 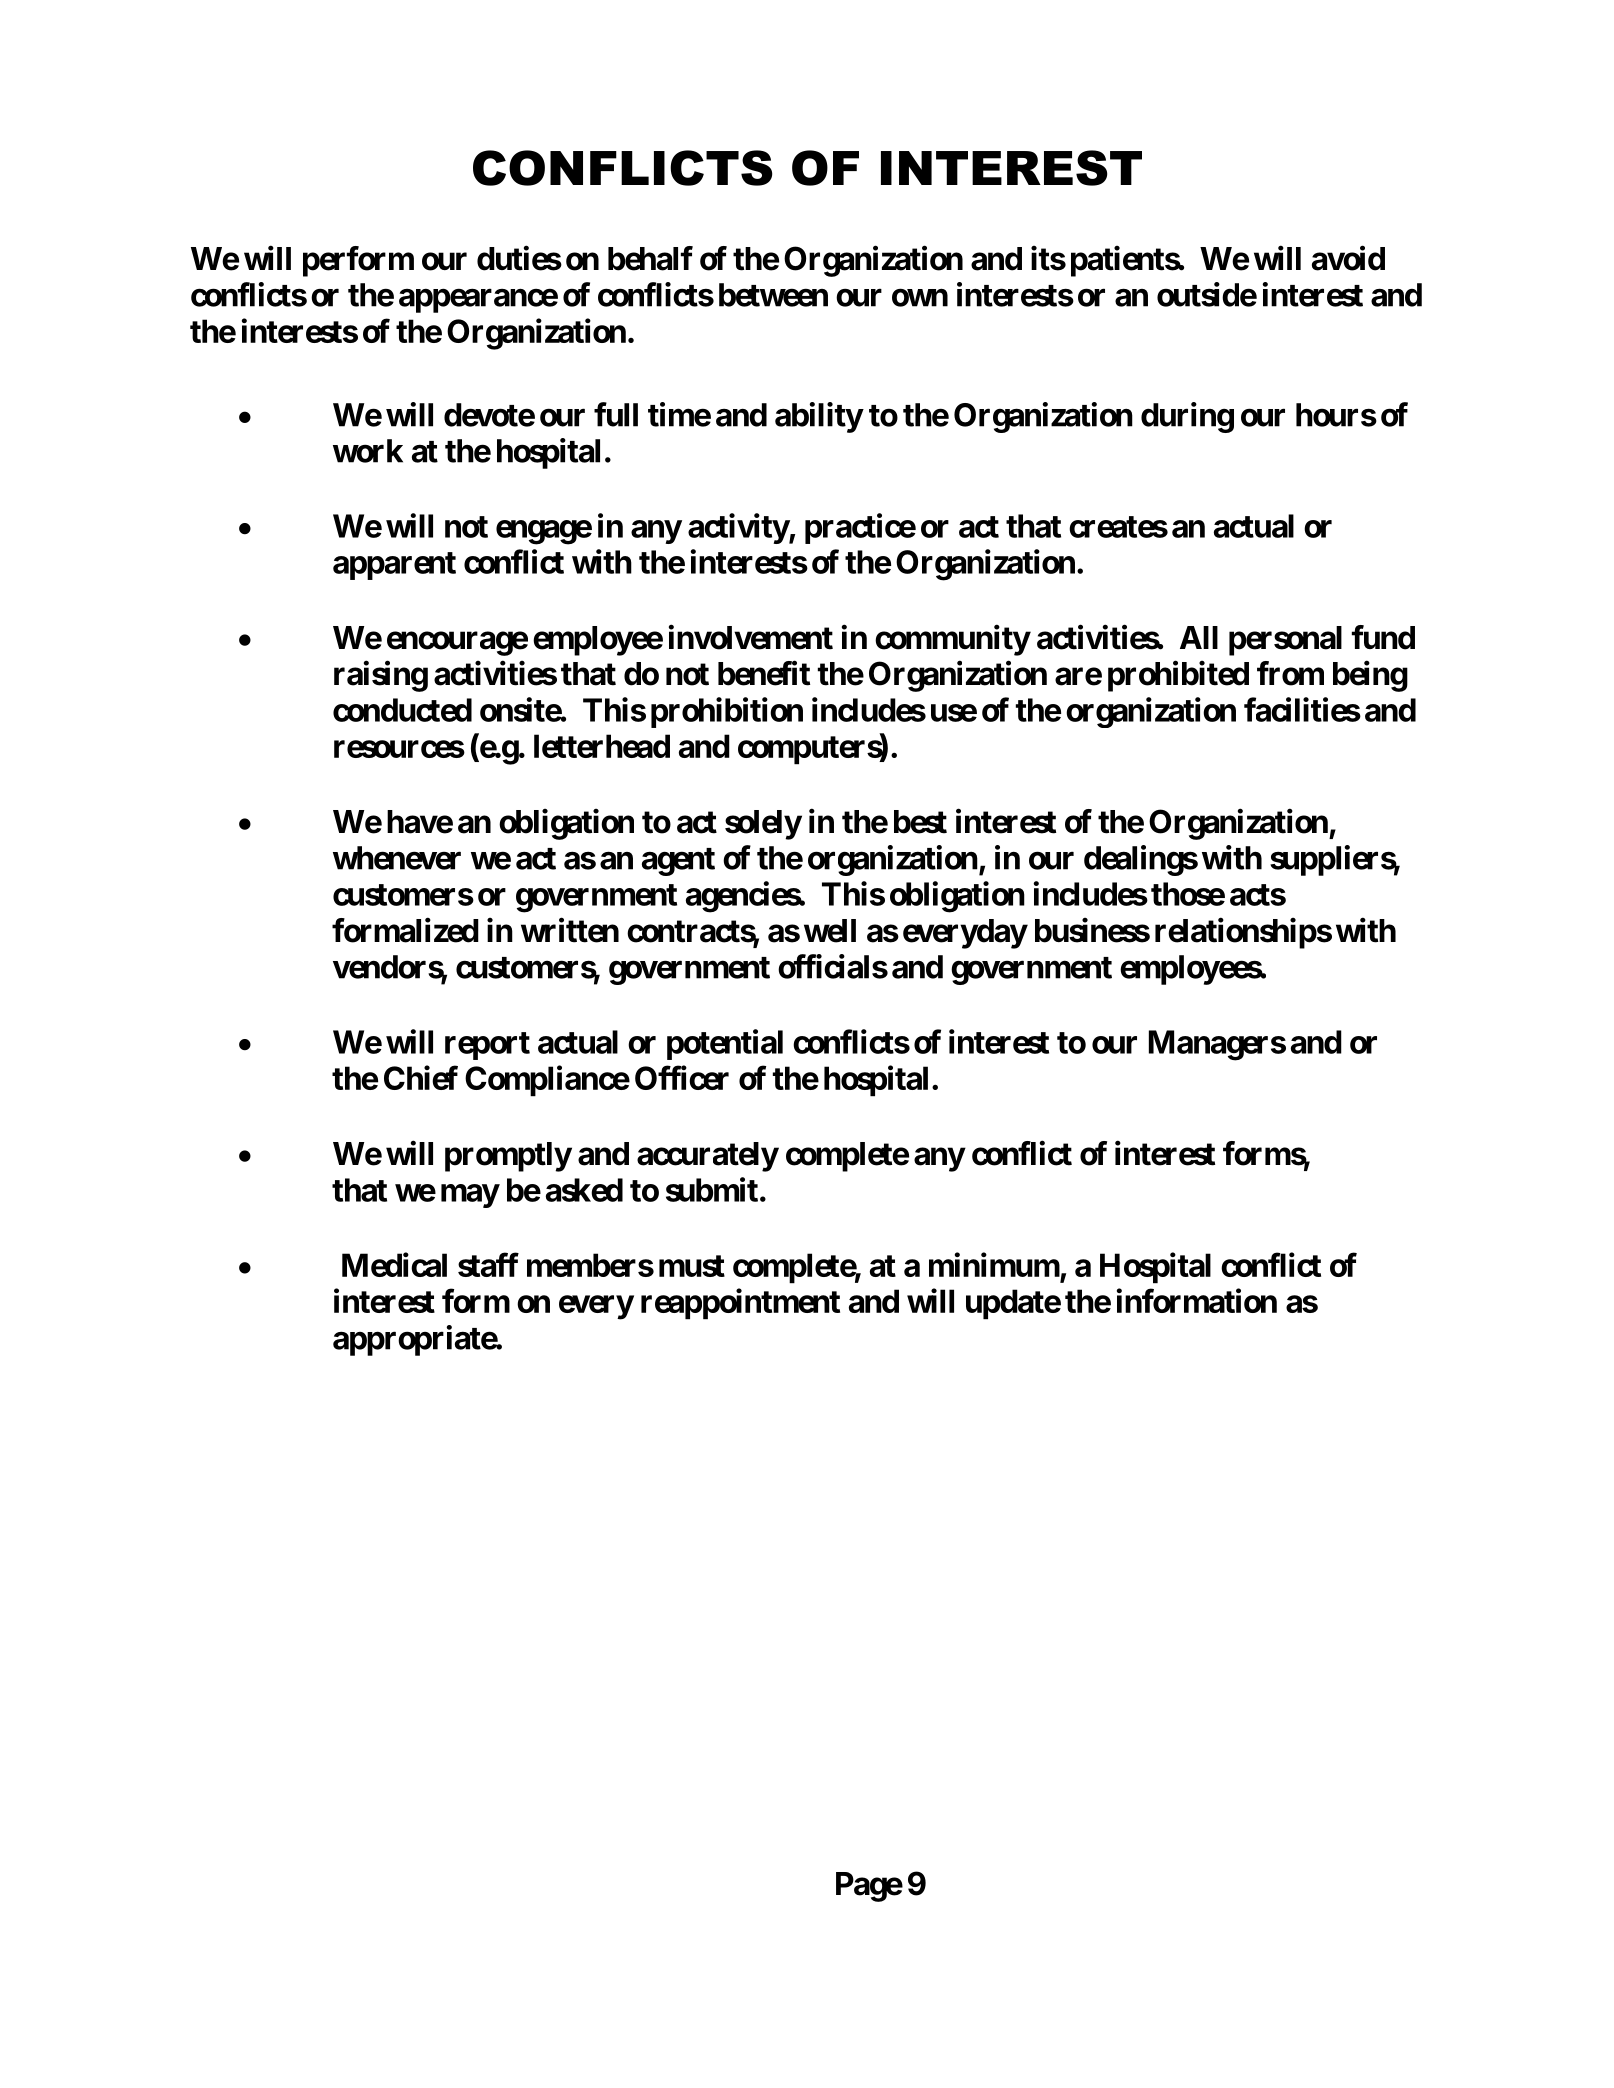 I want to click on conducted, so click(x=402, y=710).
